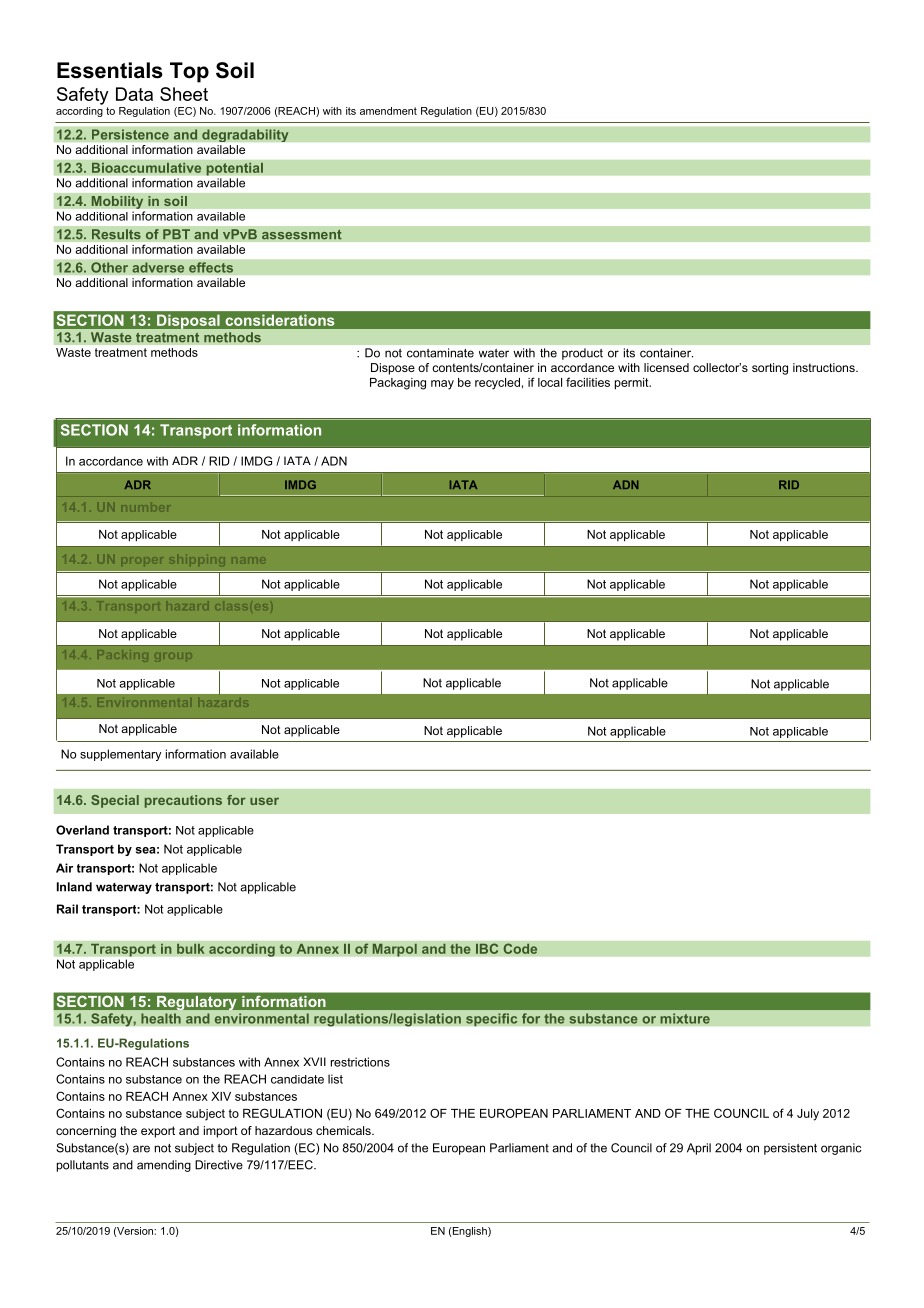 The width and height of the page is (924, 1308). Describe the element at coordinates (120, 755) in the page. I see `supplementary` at that location.
